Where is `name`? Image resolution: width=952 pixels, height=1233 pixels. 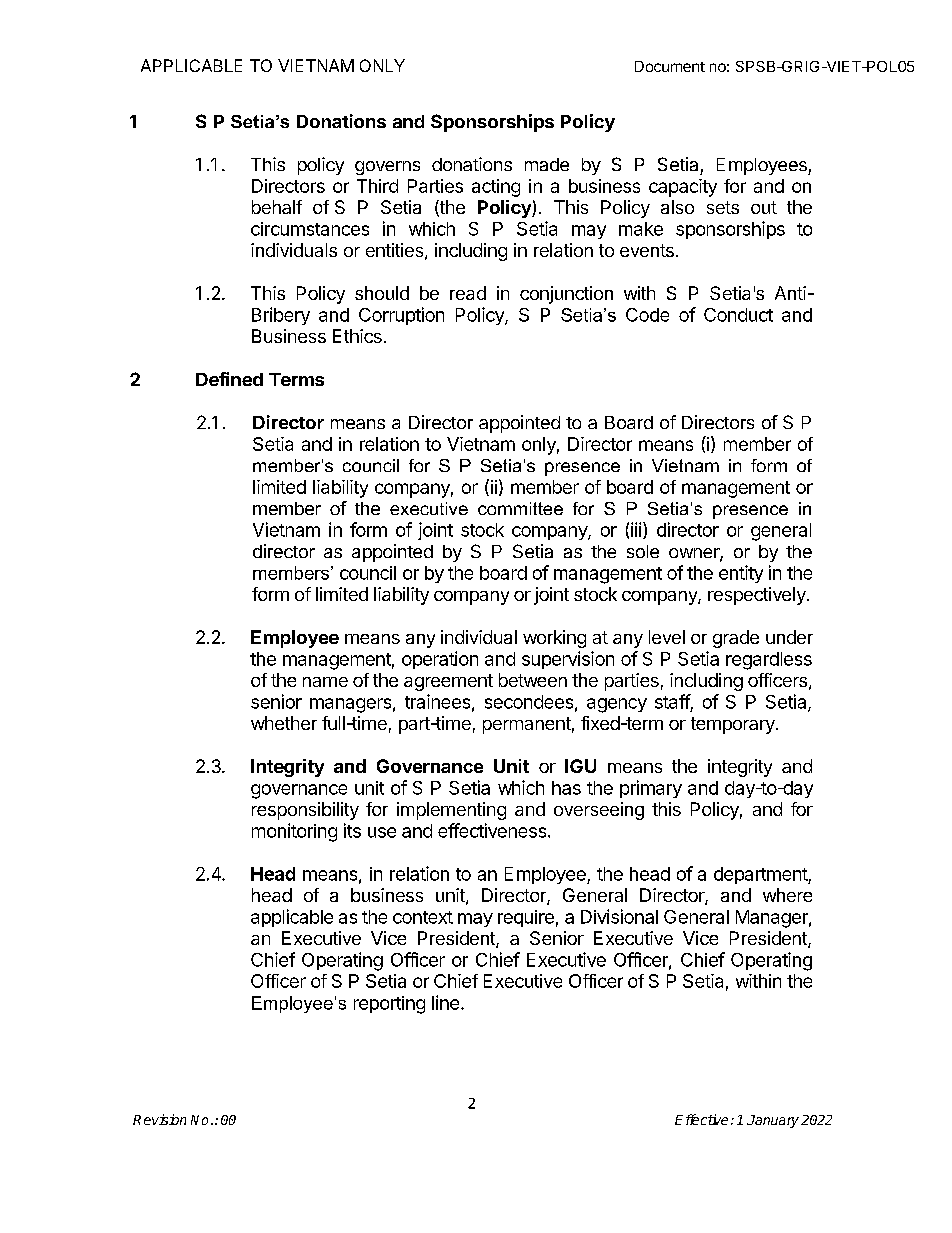 name is located at coordinates (325, 682).
